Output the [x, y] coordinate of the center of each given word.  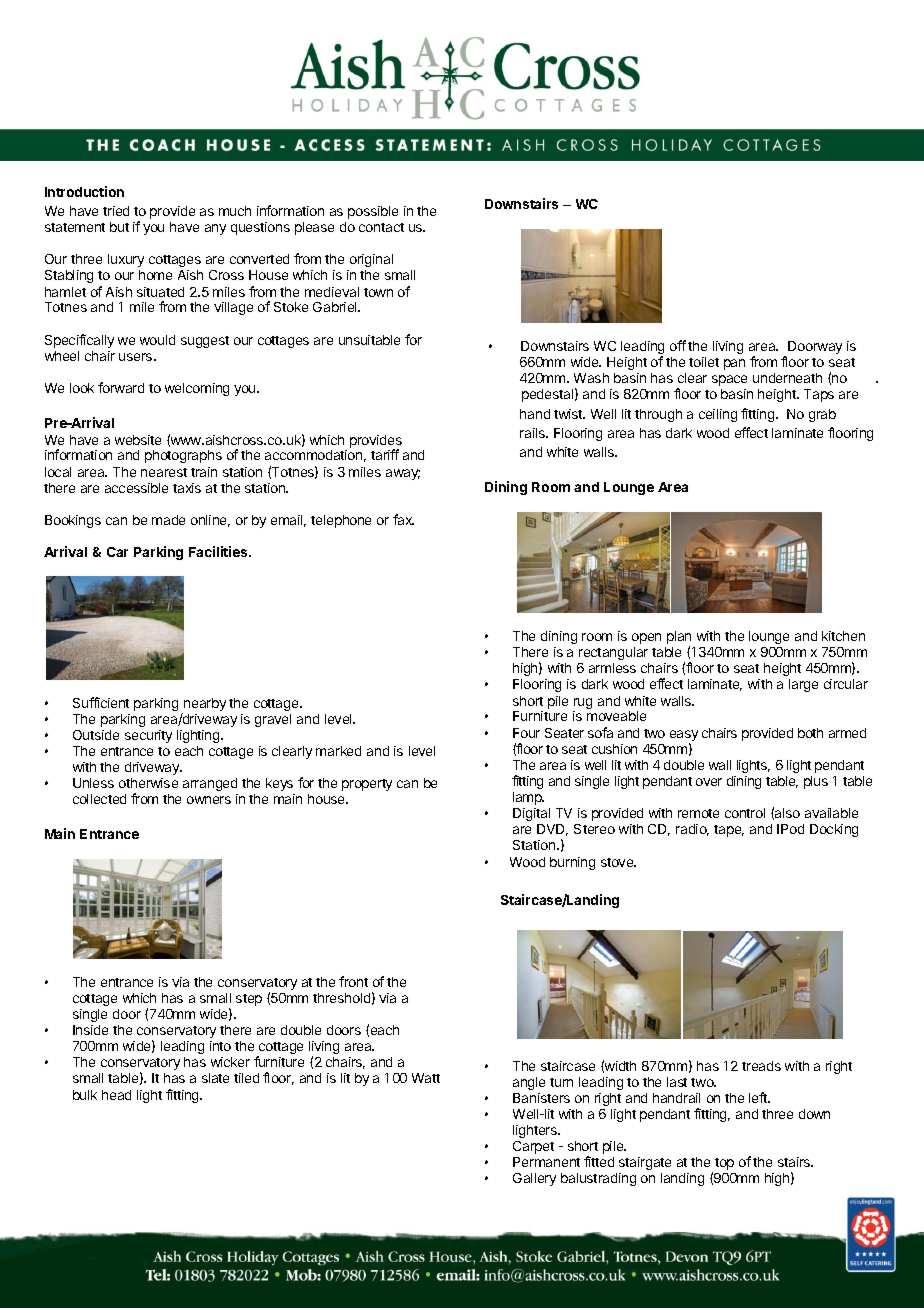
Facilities [219, 551]
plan [679, 639]
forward [121, 387]
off [678, 345]
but [119, 227]
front [353, 981]
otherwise [148, 783]
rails [533, 433]
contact [381, 227]
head [116, 1095]
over [709, 782]
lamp [528, 798]
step [249, 1000]
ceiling [718, 415]
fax [403, 519]
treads [761, 1066]
